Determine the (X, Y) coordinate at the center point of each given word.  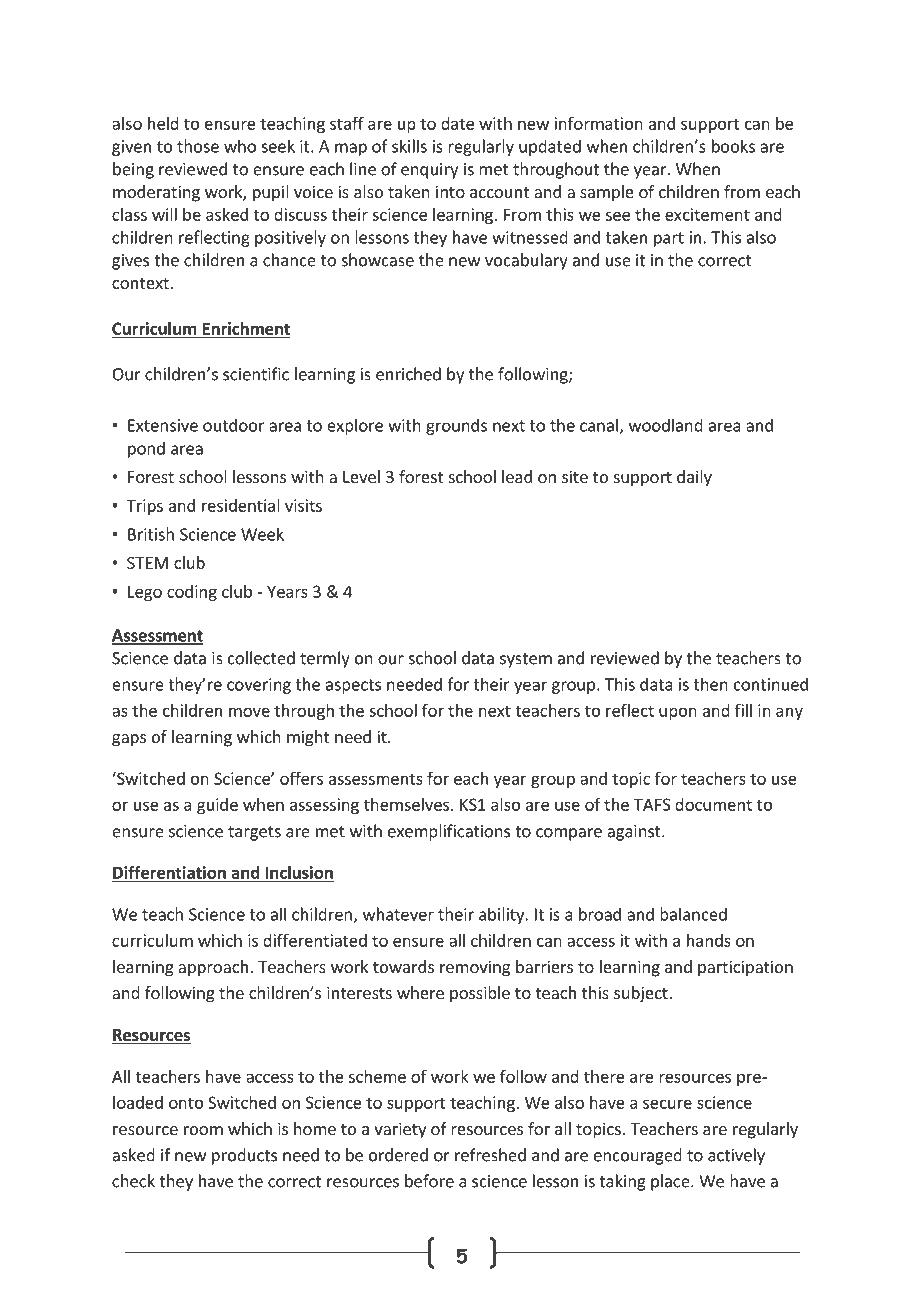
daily (694, 478)
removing (475, 968)
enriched (408, 374)
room (203, 1130)
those (198, 146)
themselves (406, 804)
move (249, 712)
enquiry (429, 171)
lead (517, 476)
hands (709, 940)
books (733, 146)
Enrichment (245, 329)
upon (678, 713)
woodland (666, 425)
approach (213, 968)
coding (192, 593)
